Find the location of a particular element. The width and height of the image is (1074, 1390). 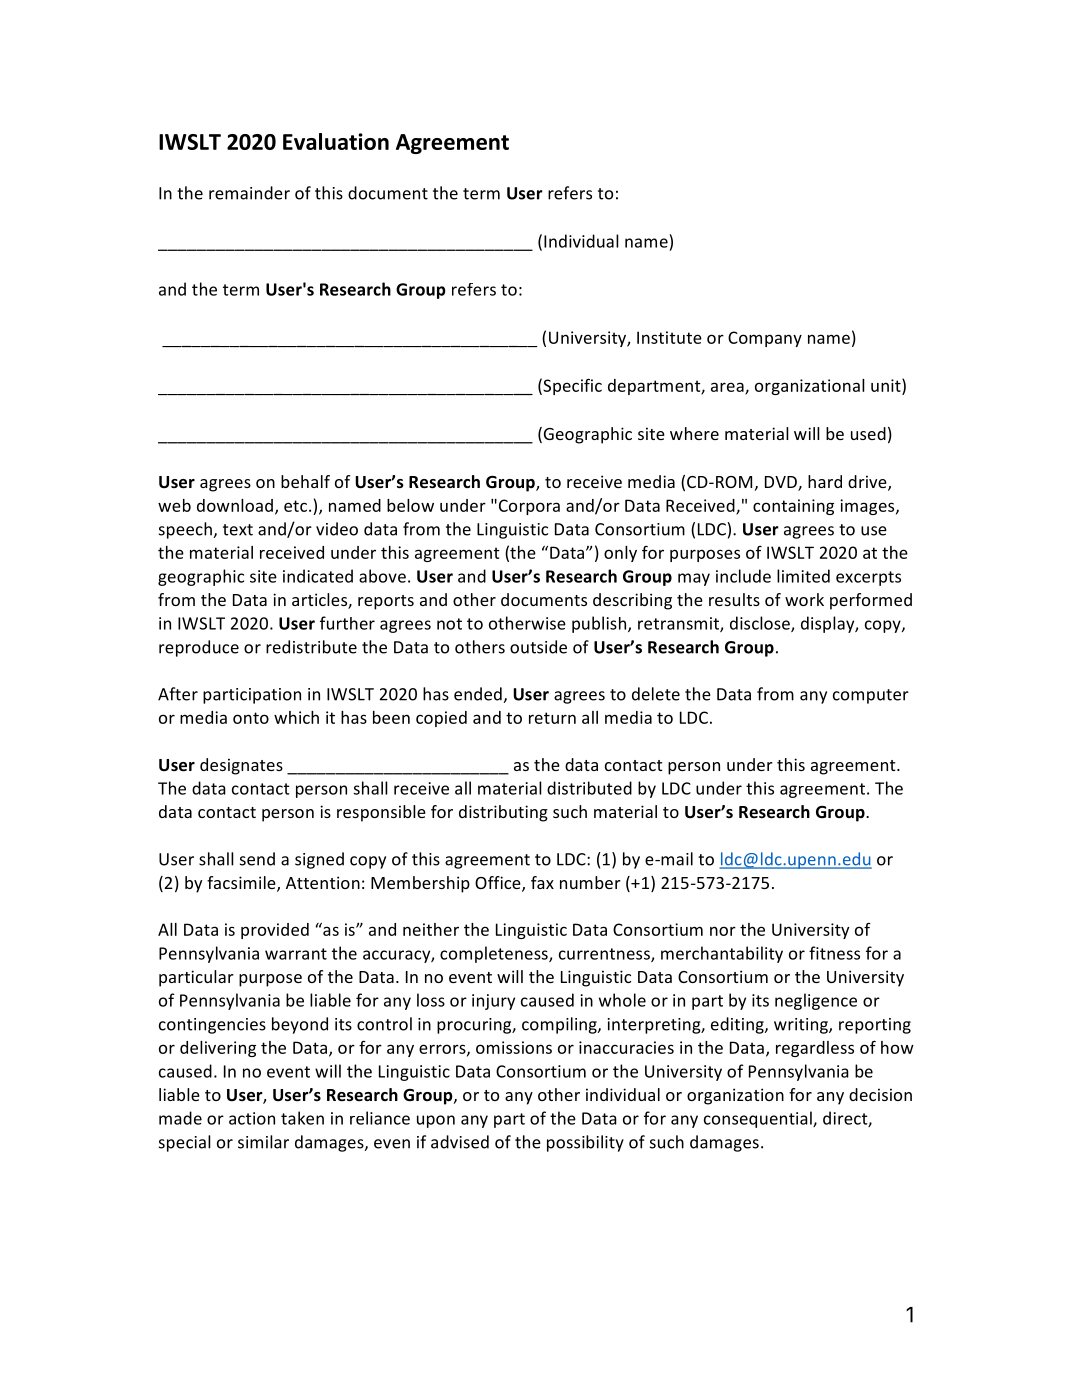

remainder is located at coordinates (249, 193).
